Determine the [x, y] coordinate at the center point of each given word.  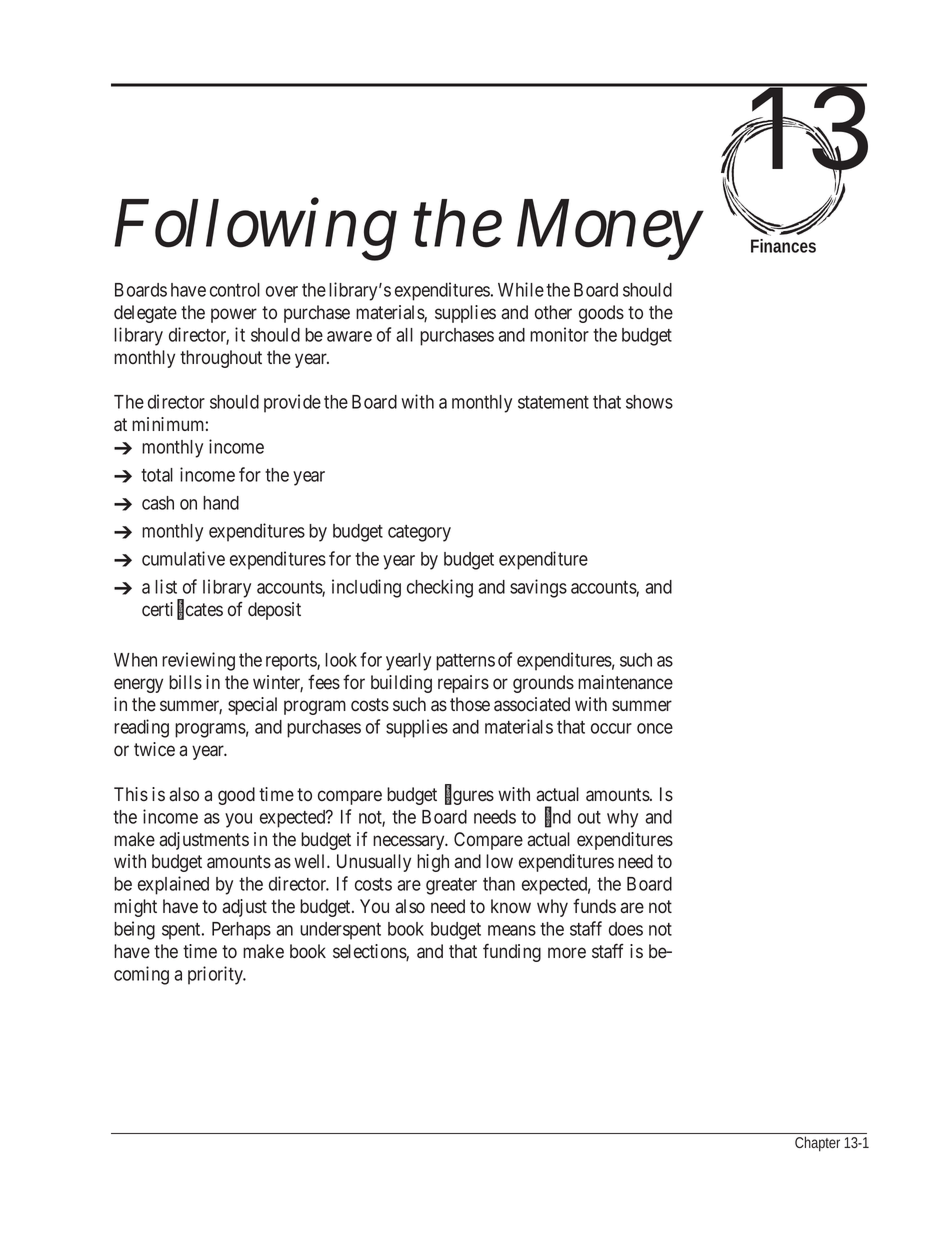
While [521, 289]
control [235, 290]
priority [216, 975]
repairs [463, 684]
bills [185, 682]
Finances [783, 246]
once [655, 728]
